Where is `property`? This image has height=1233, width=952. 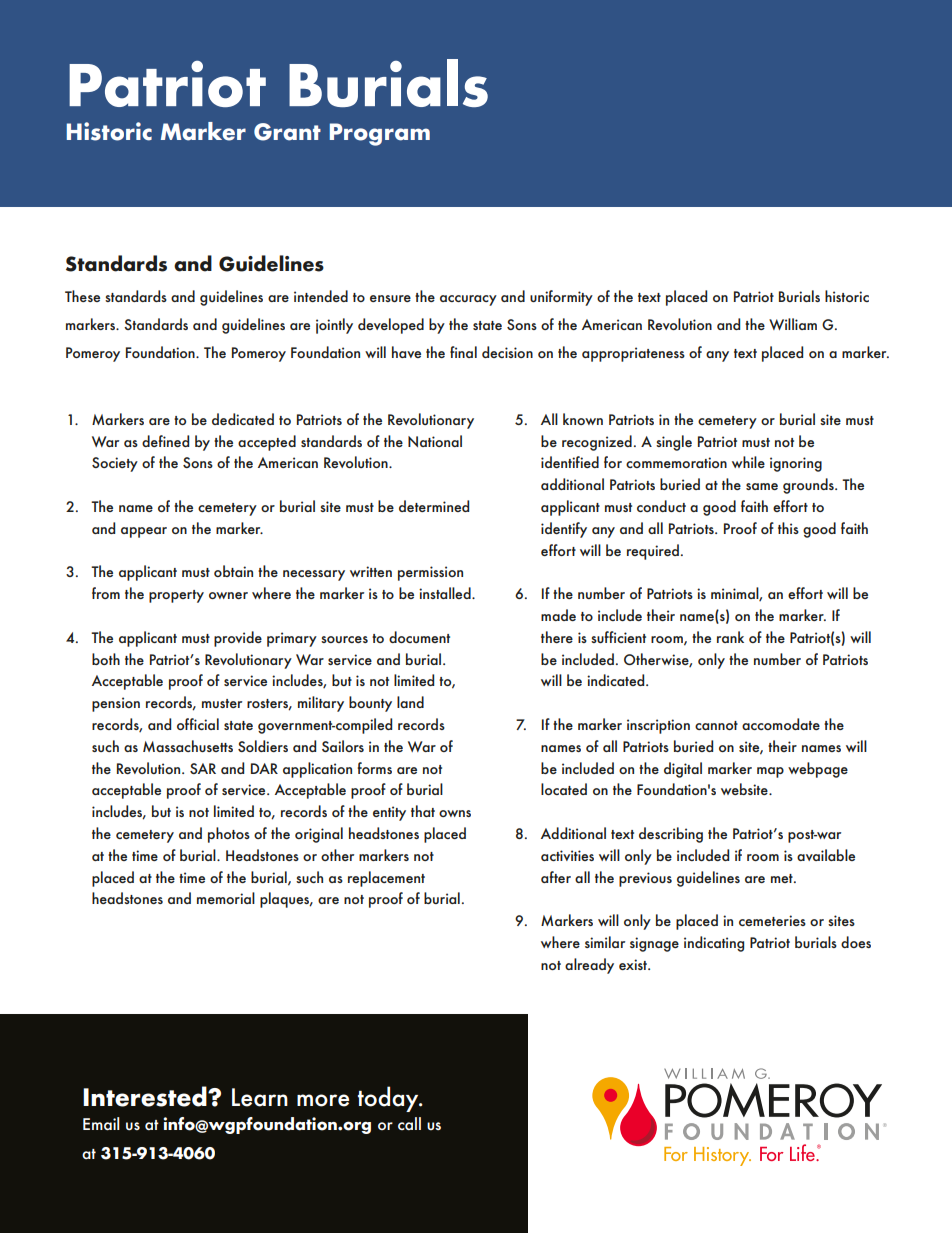 property is located at coordinates (176, 596).
